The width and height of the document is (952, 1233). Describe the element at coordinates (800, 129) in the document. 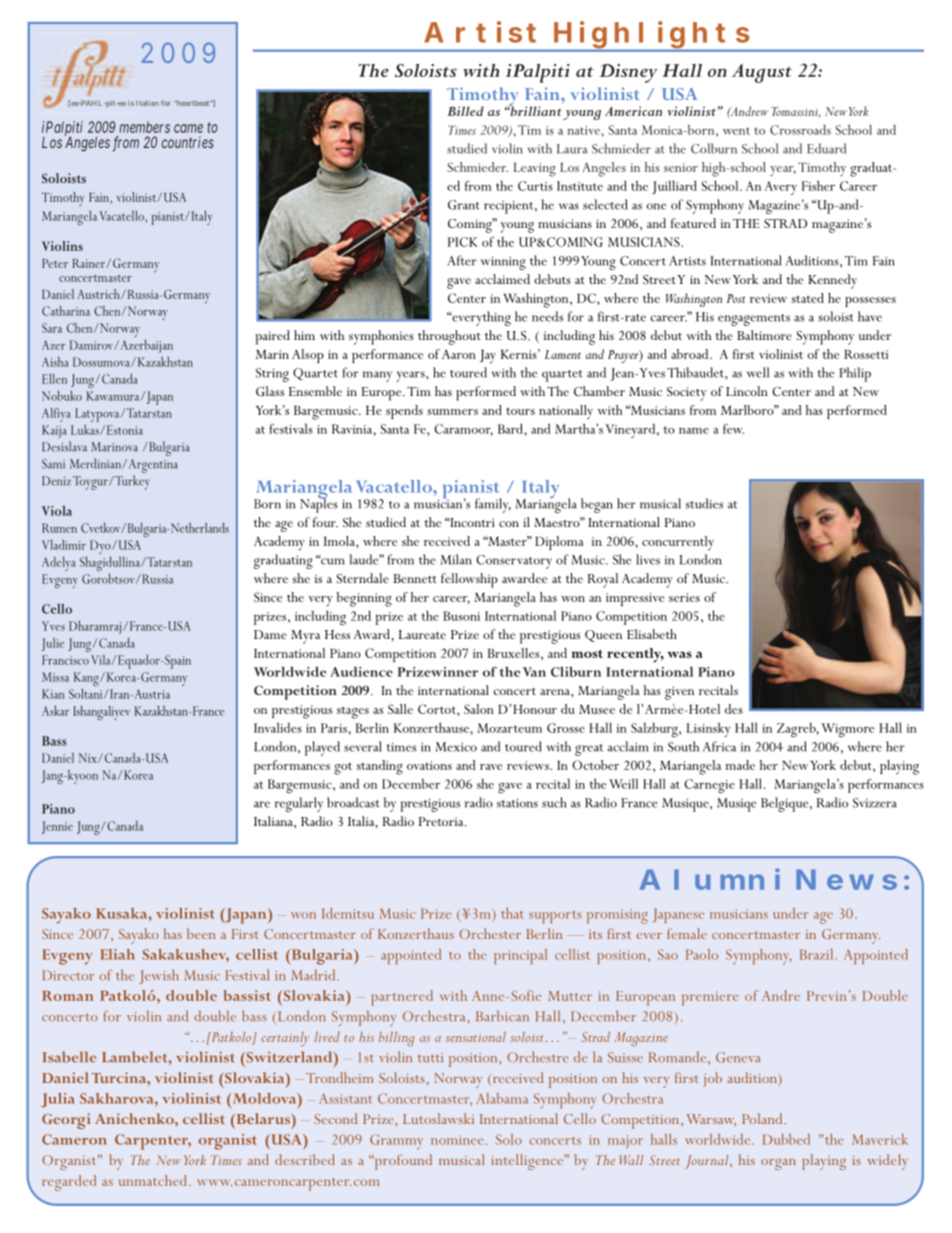

I see `Crossroads` at that location.
